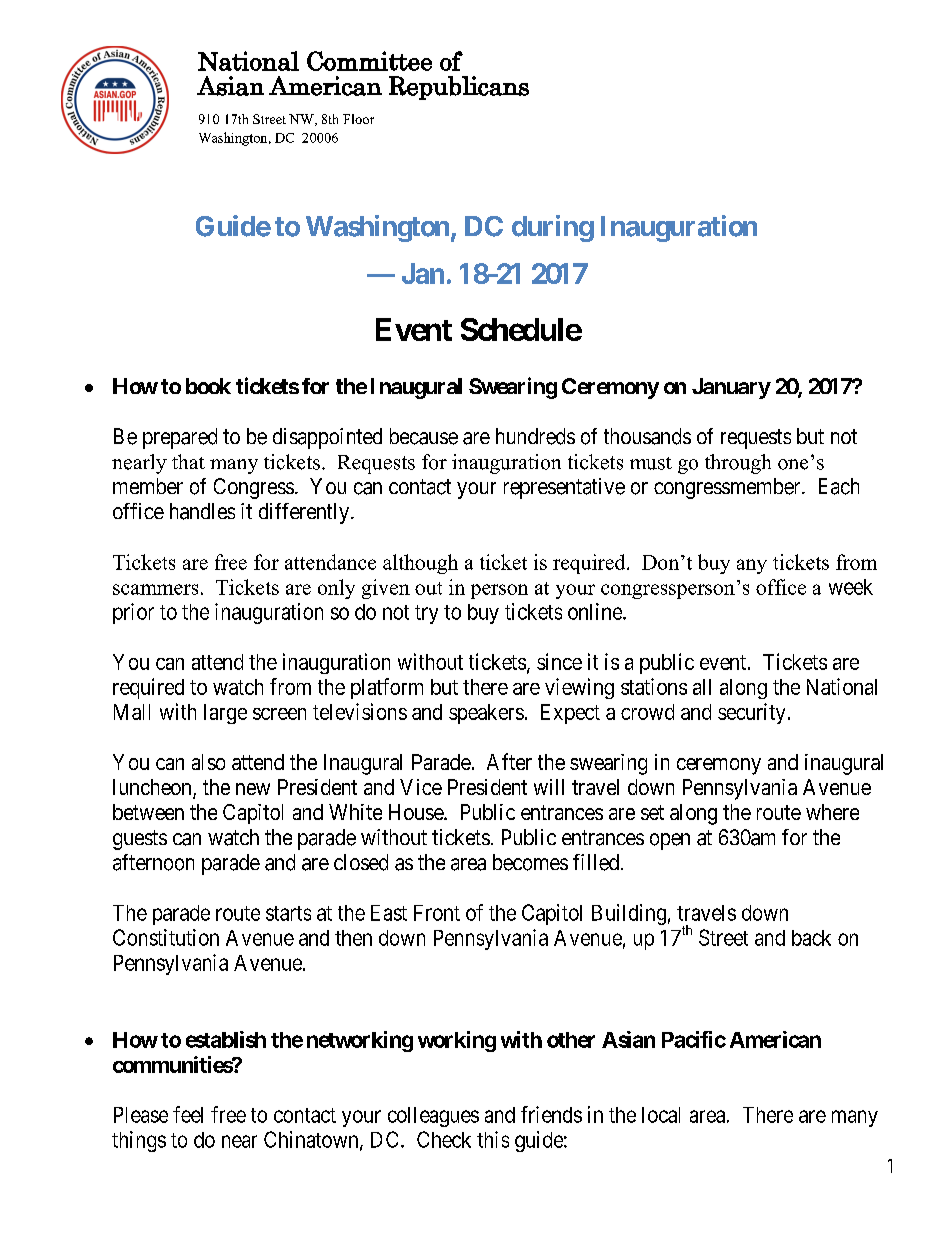 Image resolution: width=952 pixels, height=1233 pixels. Describe the element at coordinates (369, 61) in the screenshot. I see `Committee` at that location.
